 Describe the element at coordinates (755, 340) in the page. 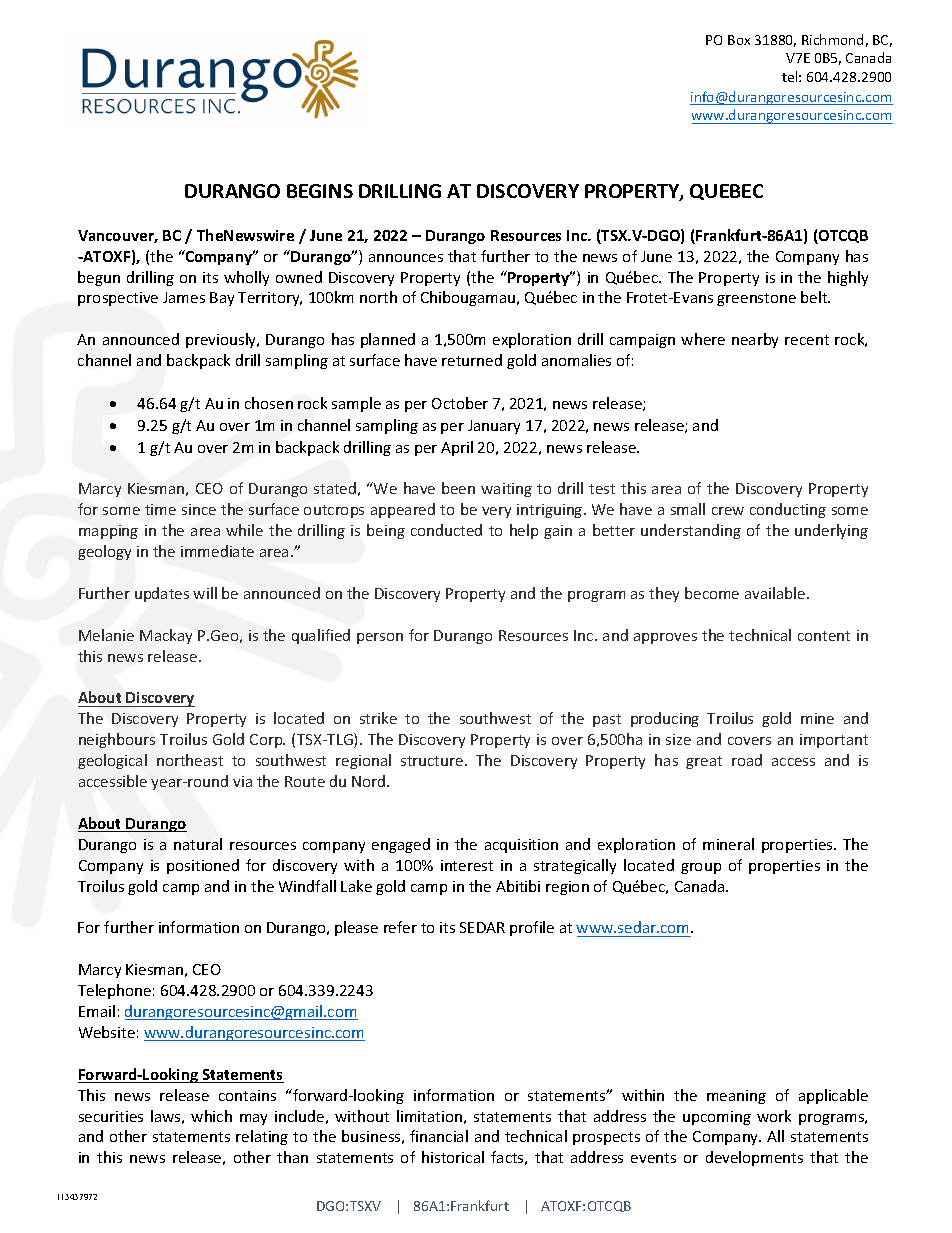

I see `nearby` at that location.
